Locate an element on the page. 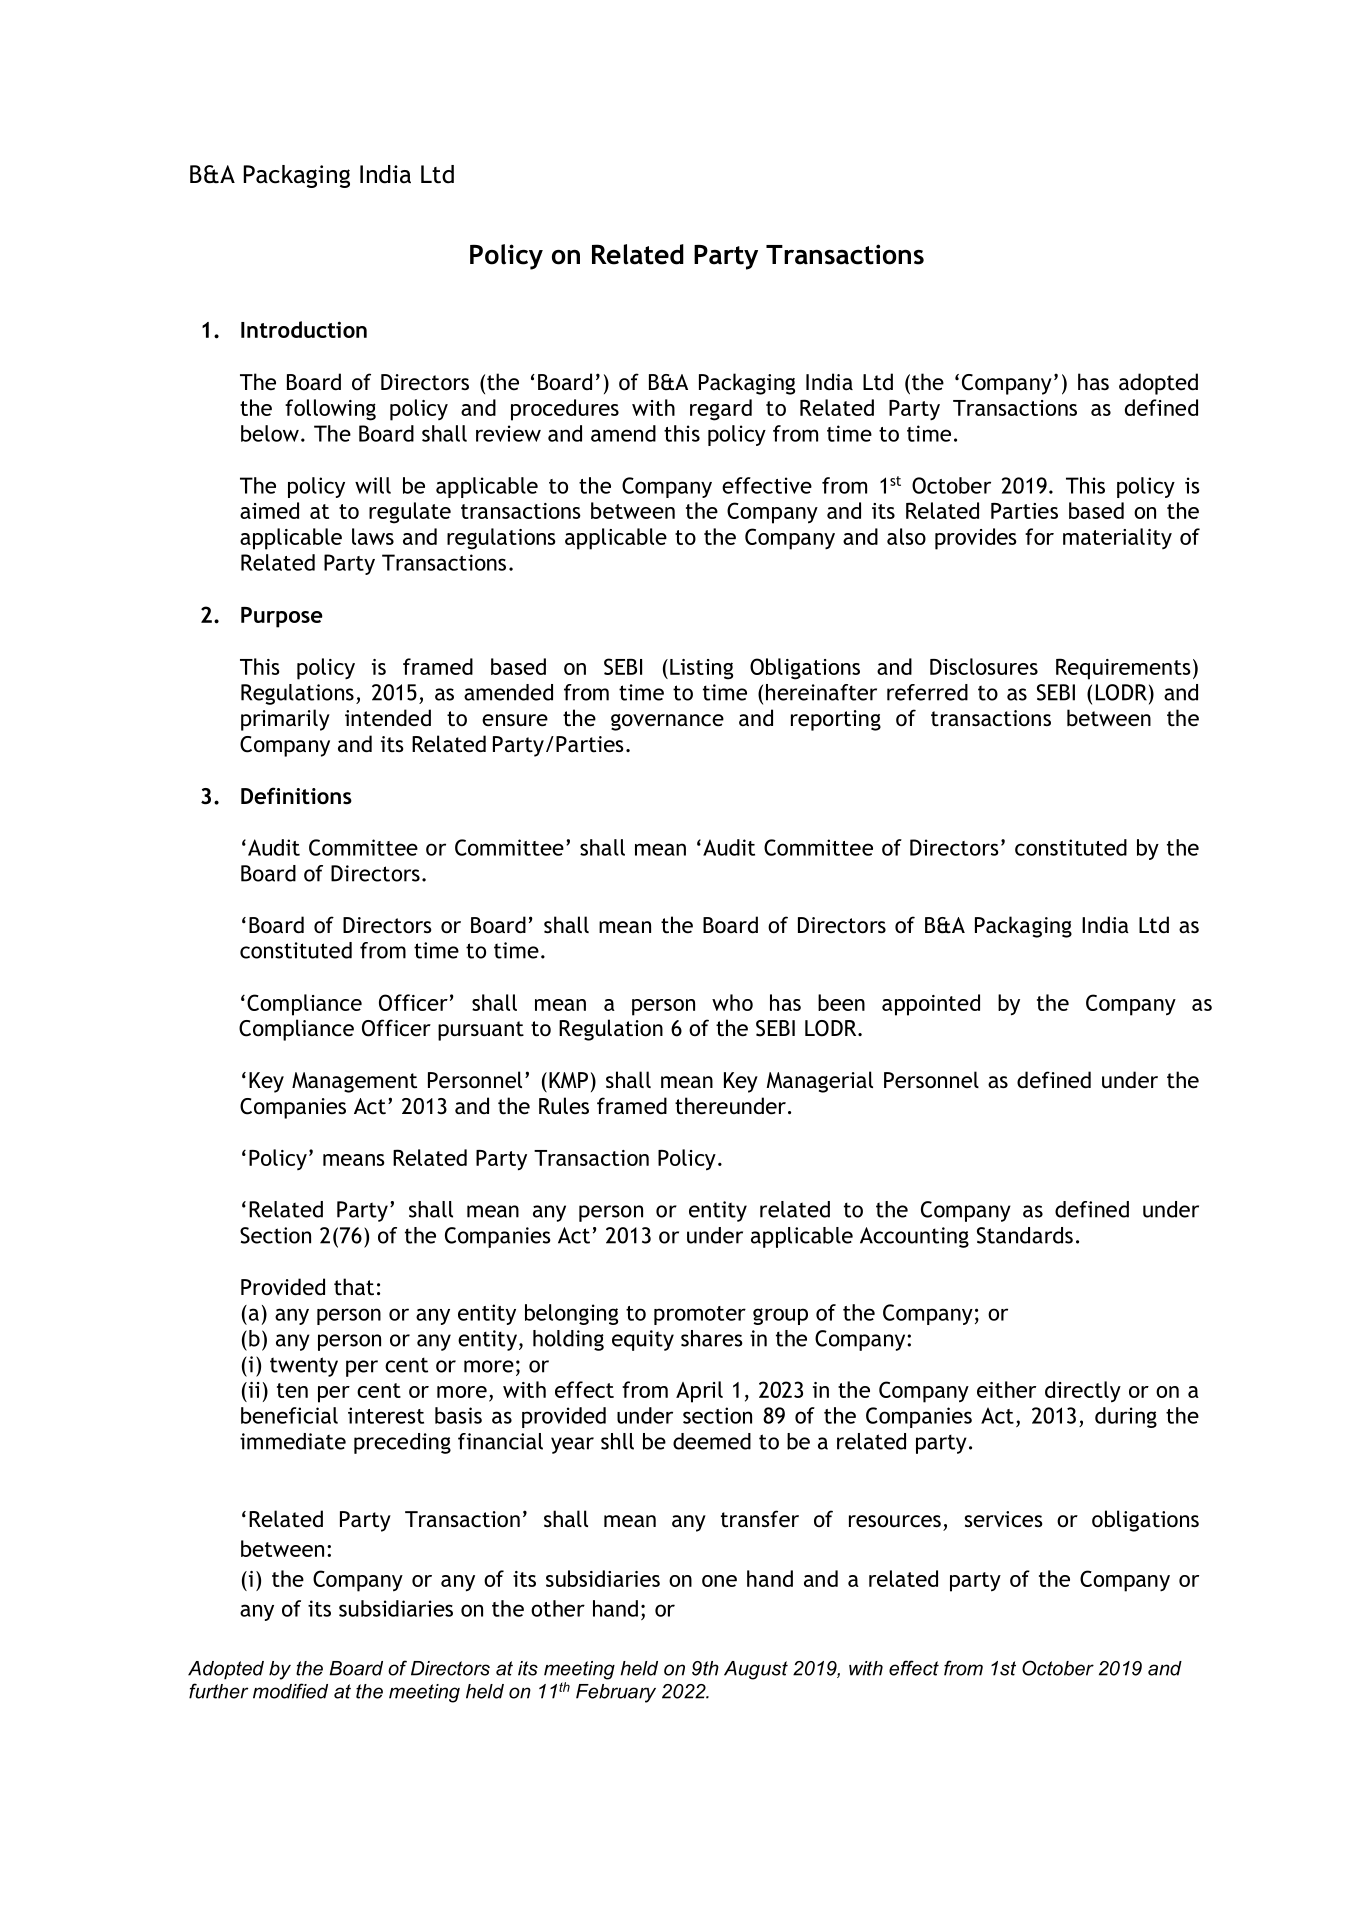 The image size is (1358, 1920). regard is located at coordinates (721, 410).
